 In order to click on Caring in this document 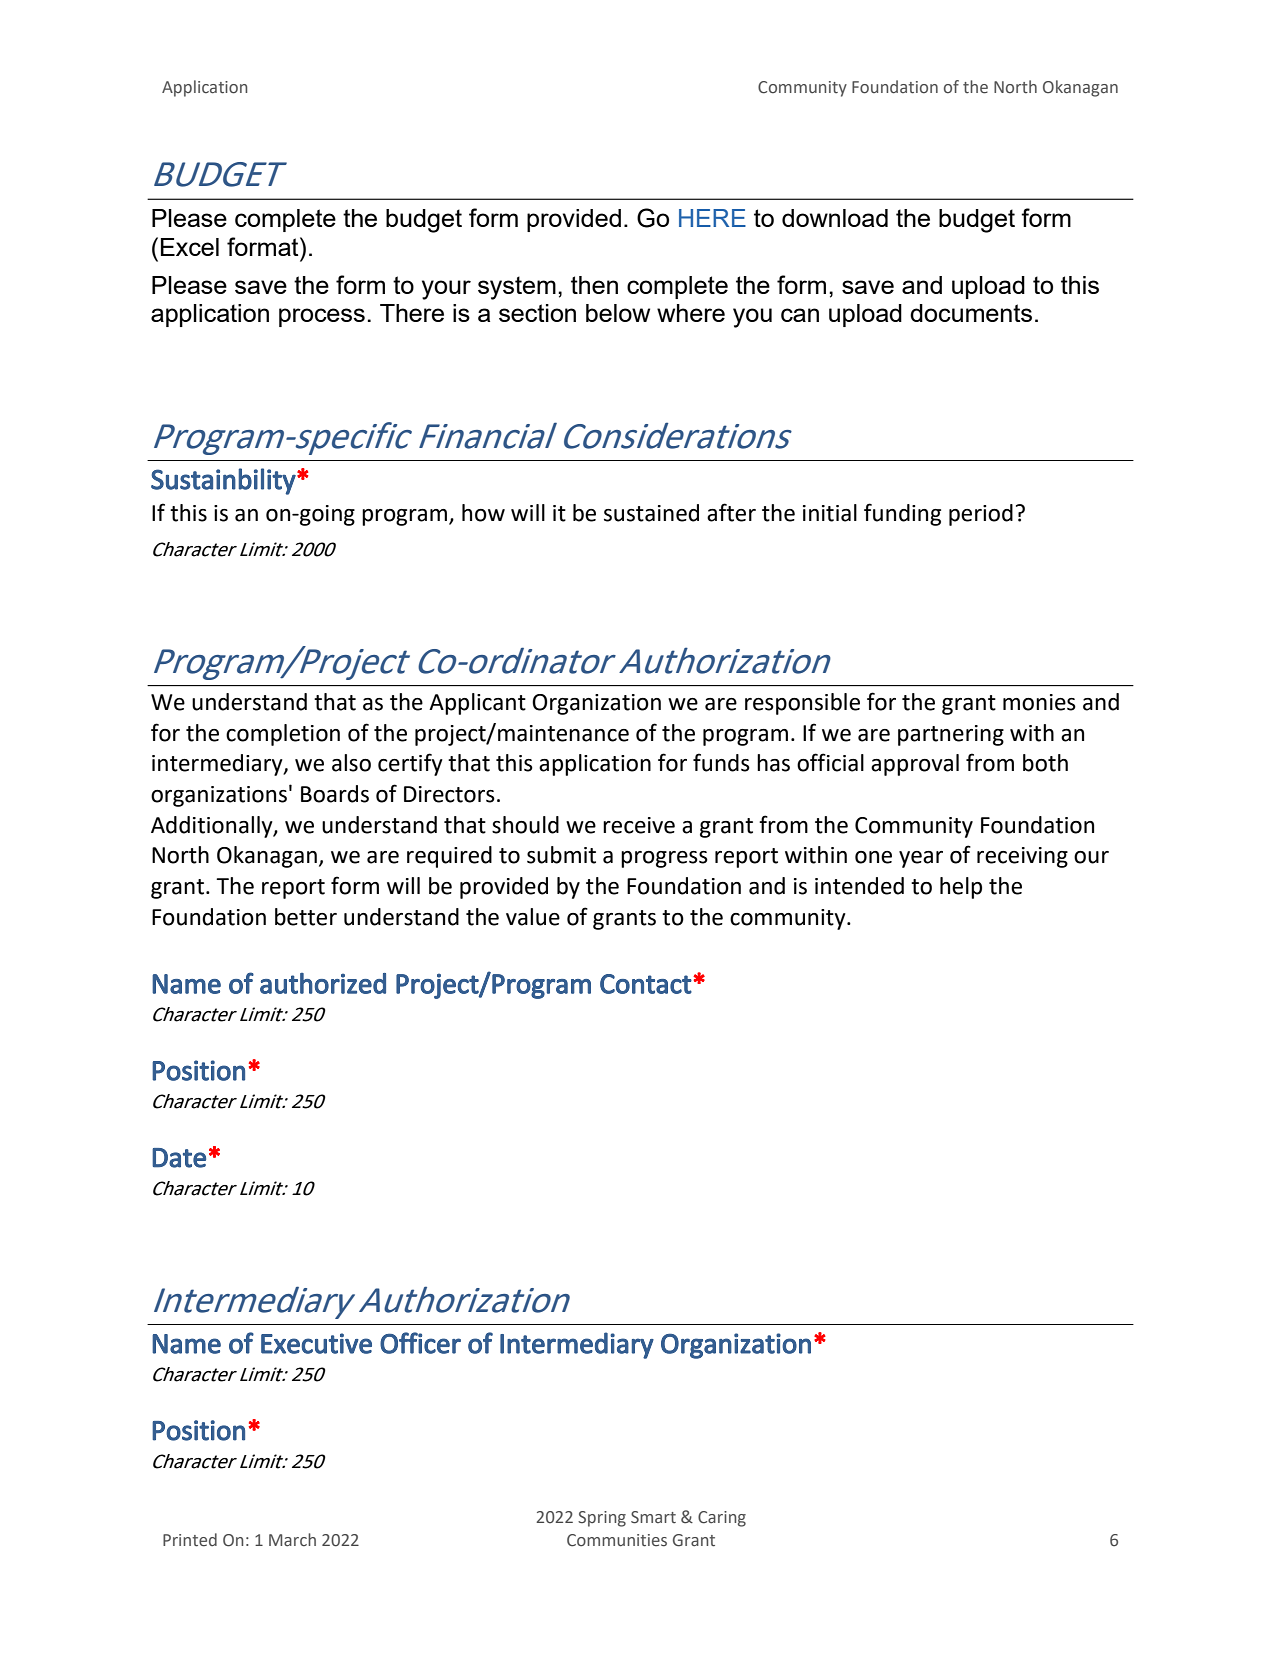, I will do `click(722, 1519)`.
